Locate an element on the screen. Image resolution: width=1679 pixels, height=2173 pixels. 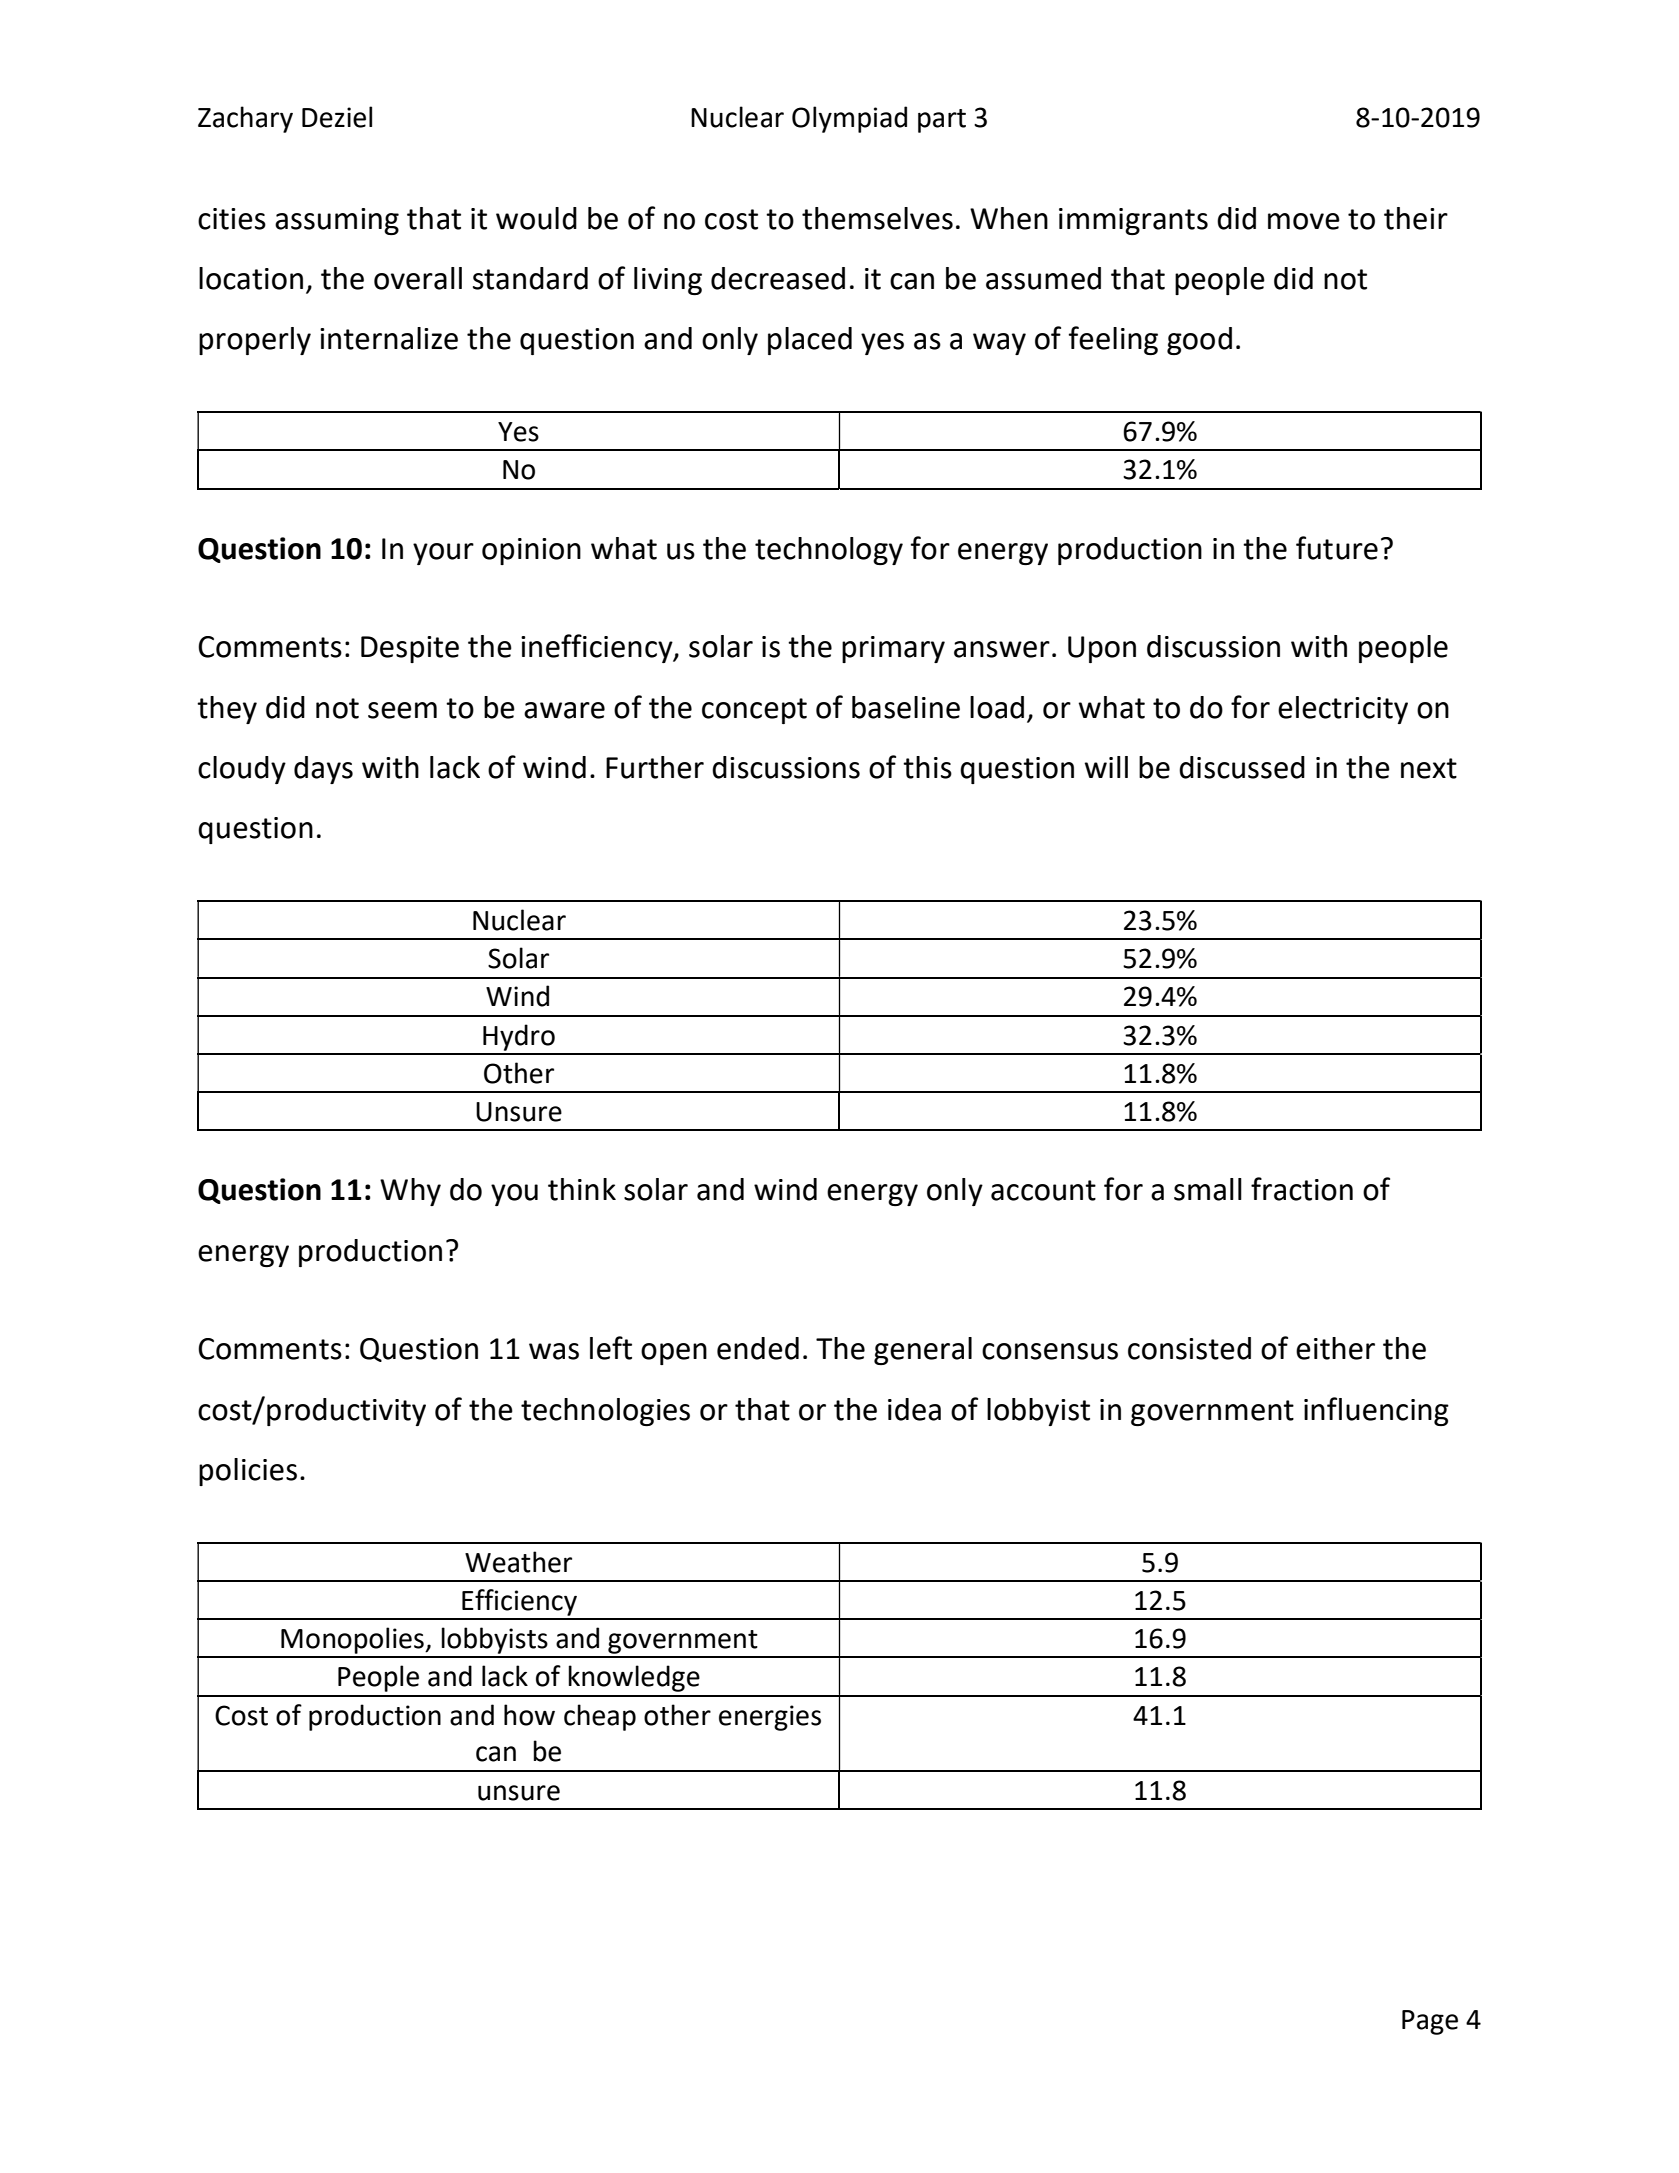
assuming is located at coordinates (337, 221).
